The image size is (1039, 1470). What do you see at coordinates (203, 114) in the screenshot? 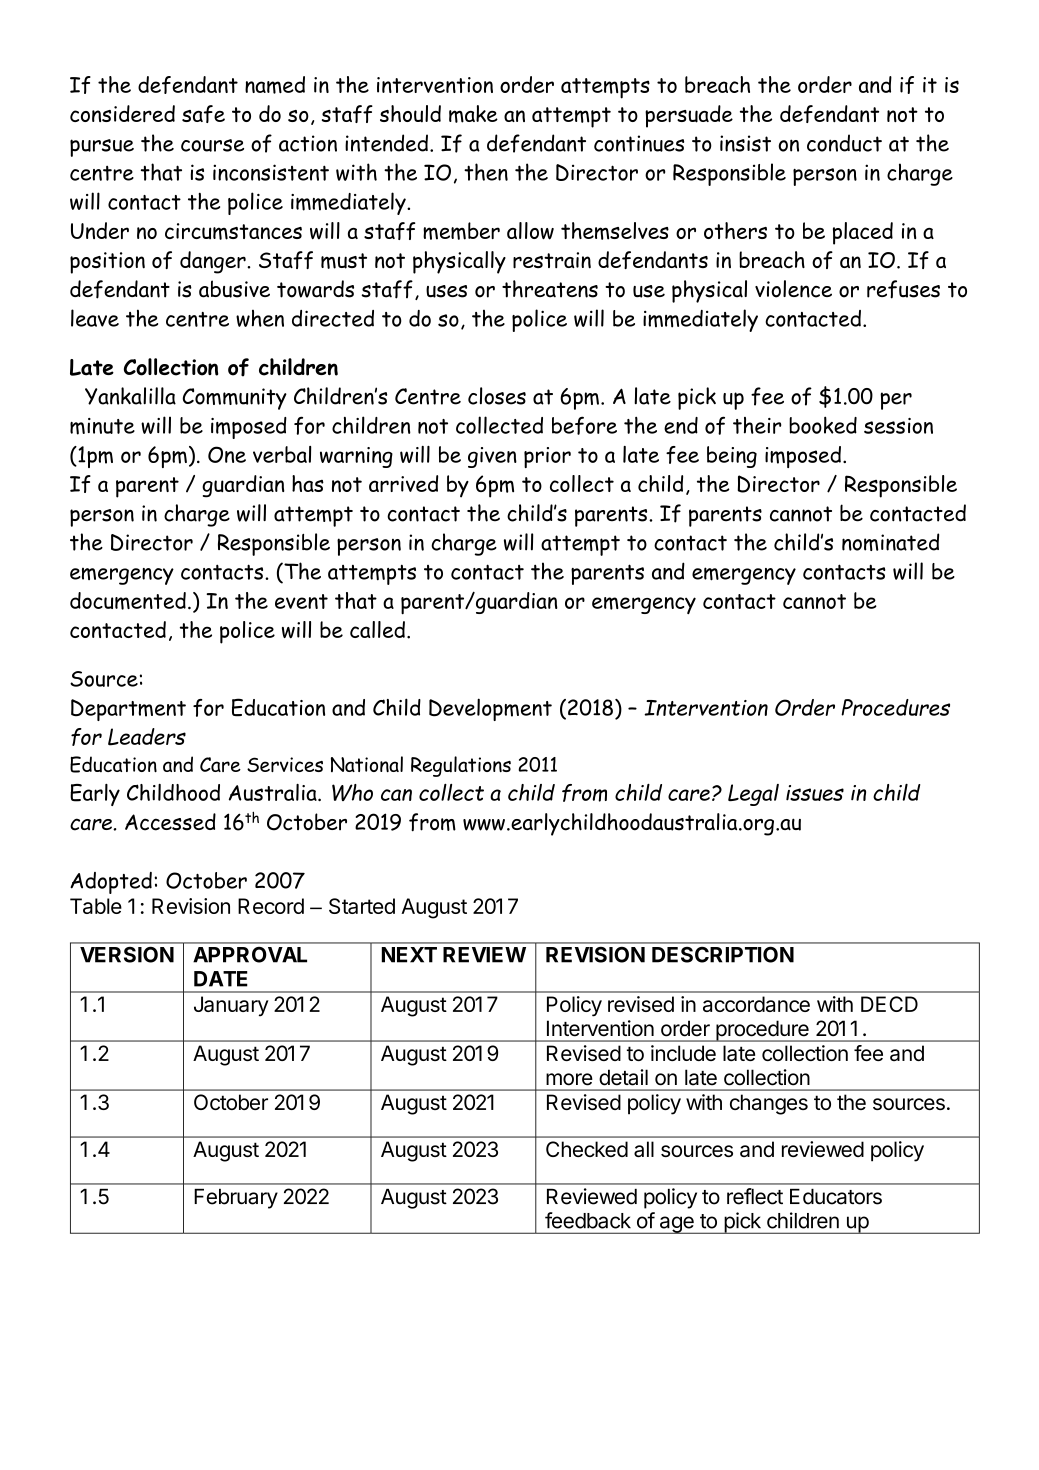
I see `safe` at bounding box center [203, 114].
